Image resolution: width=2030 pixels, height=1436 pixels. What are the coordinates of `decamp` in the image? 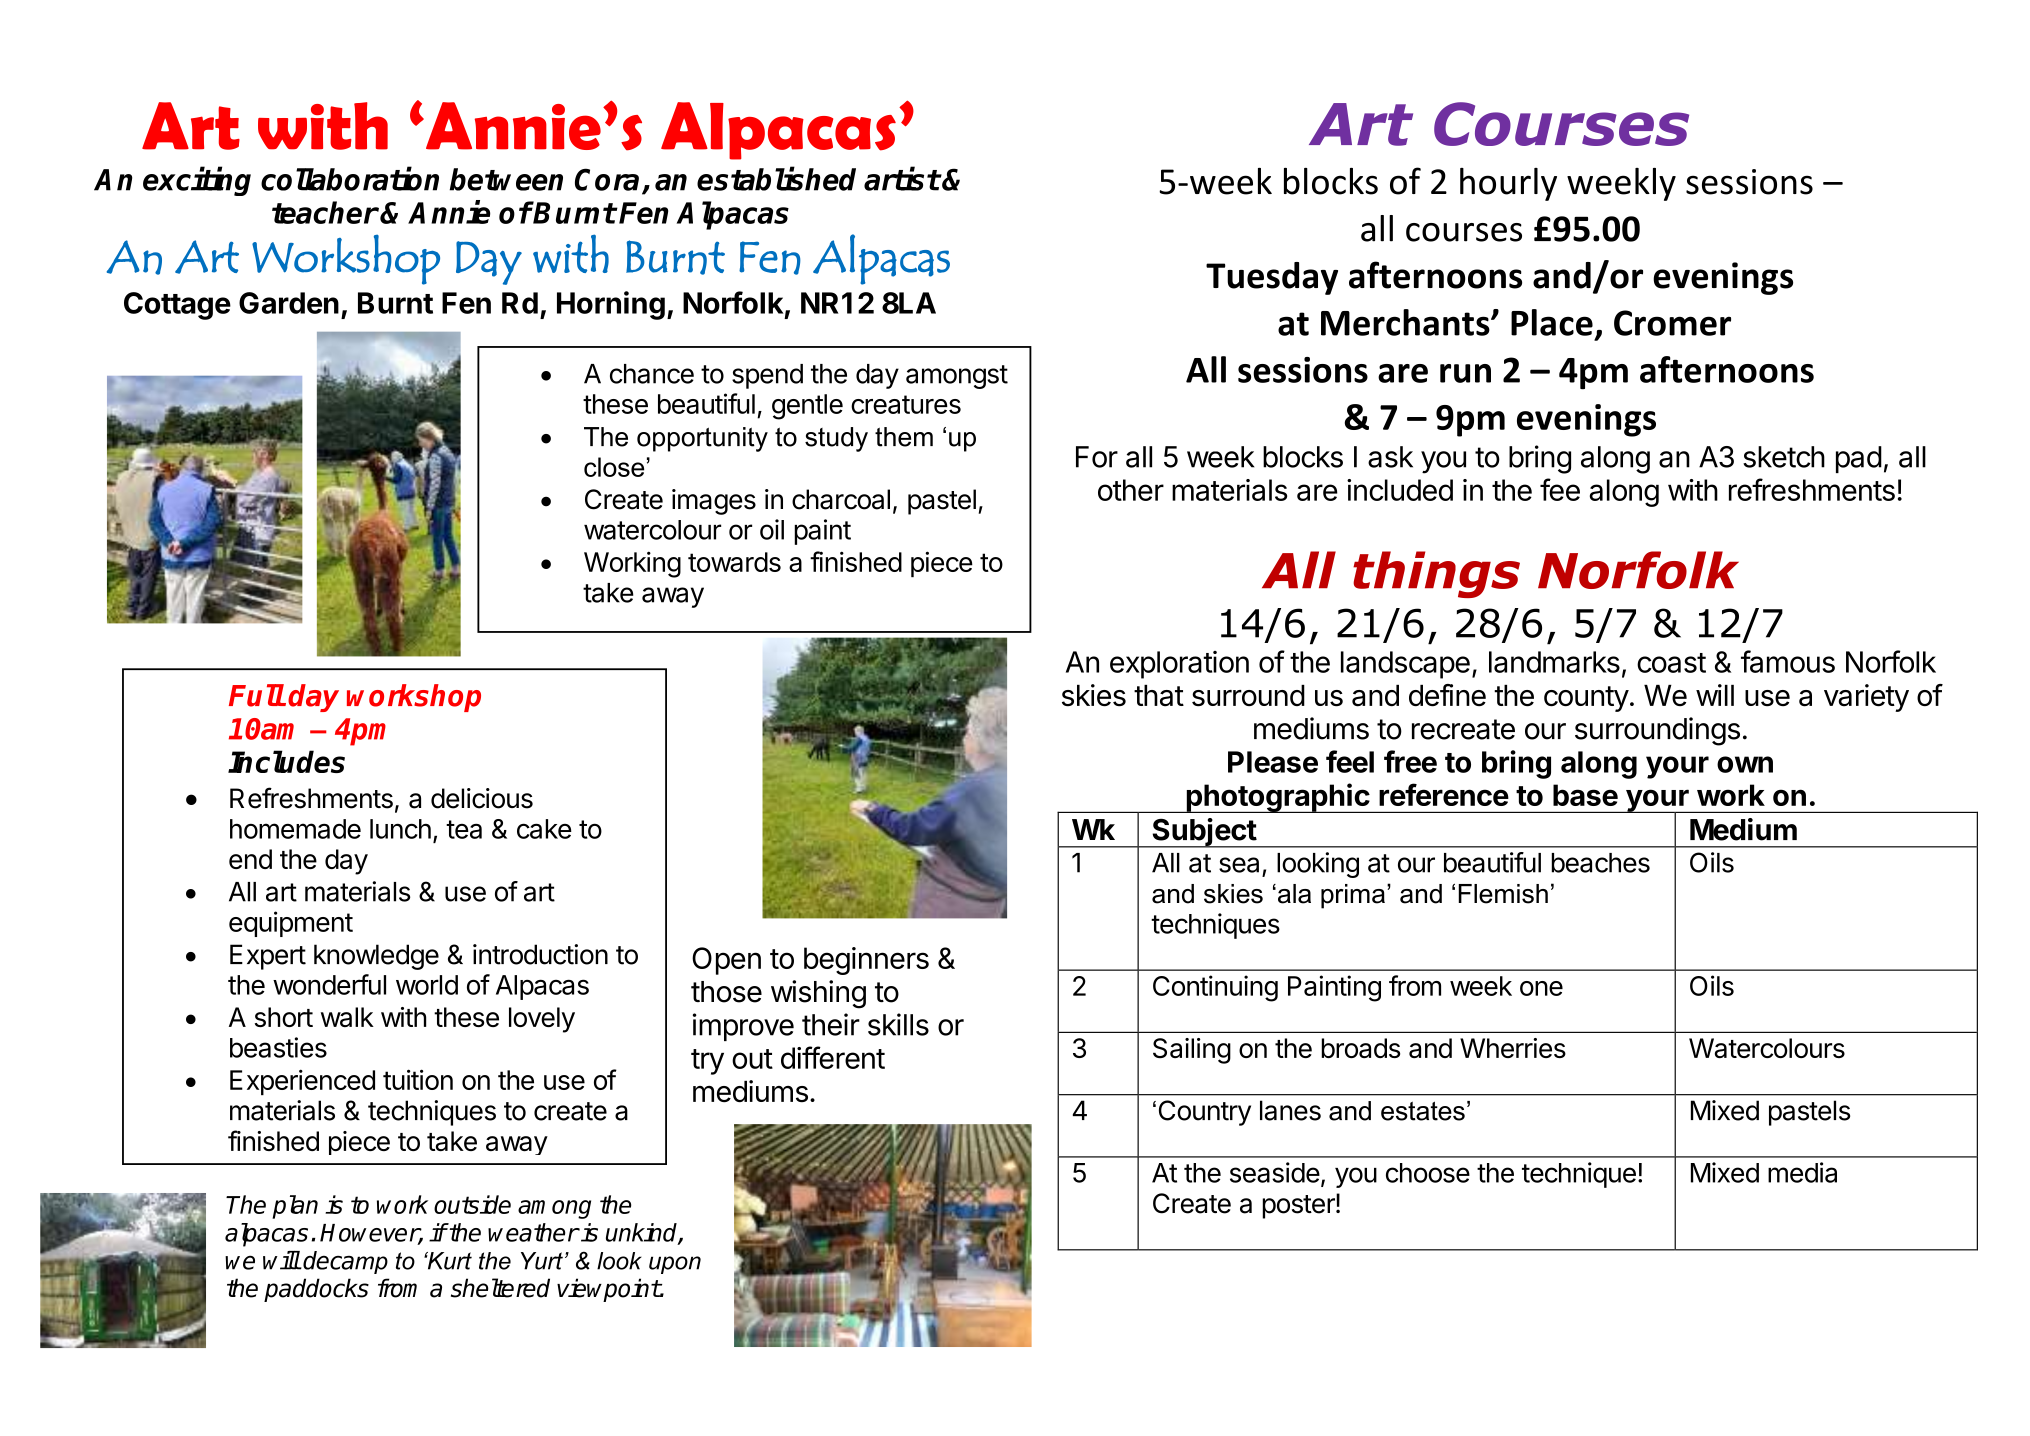 It's located at (345, 1262).
